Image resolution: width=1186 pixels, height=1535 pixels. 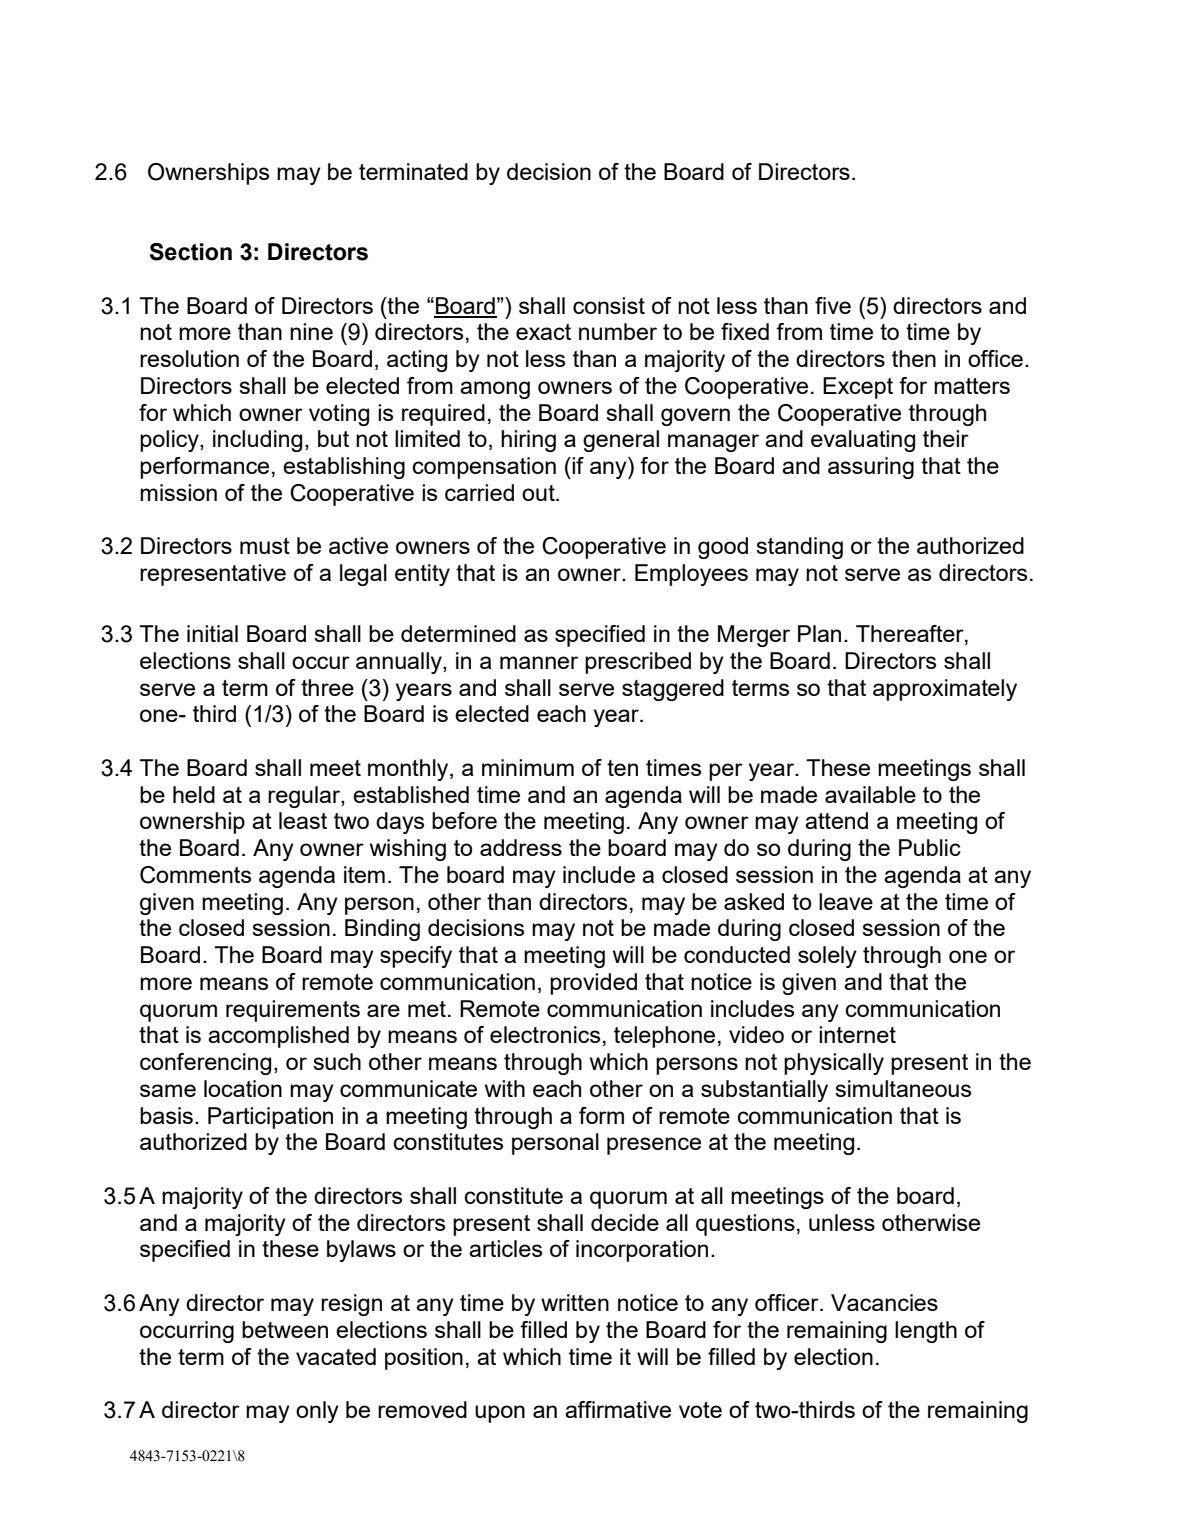 What do you see at coordinates (833, 305) in the page?
I see `five` at bounding box center [833, 305].
